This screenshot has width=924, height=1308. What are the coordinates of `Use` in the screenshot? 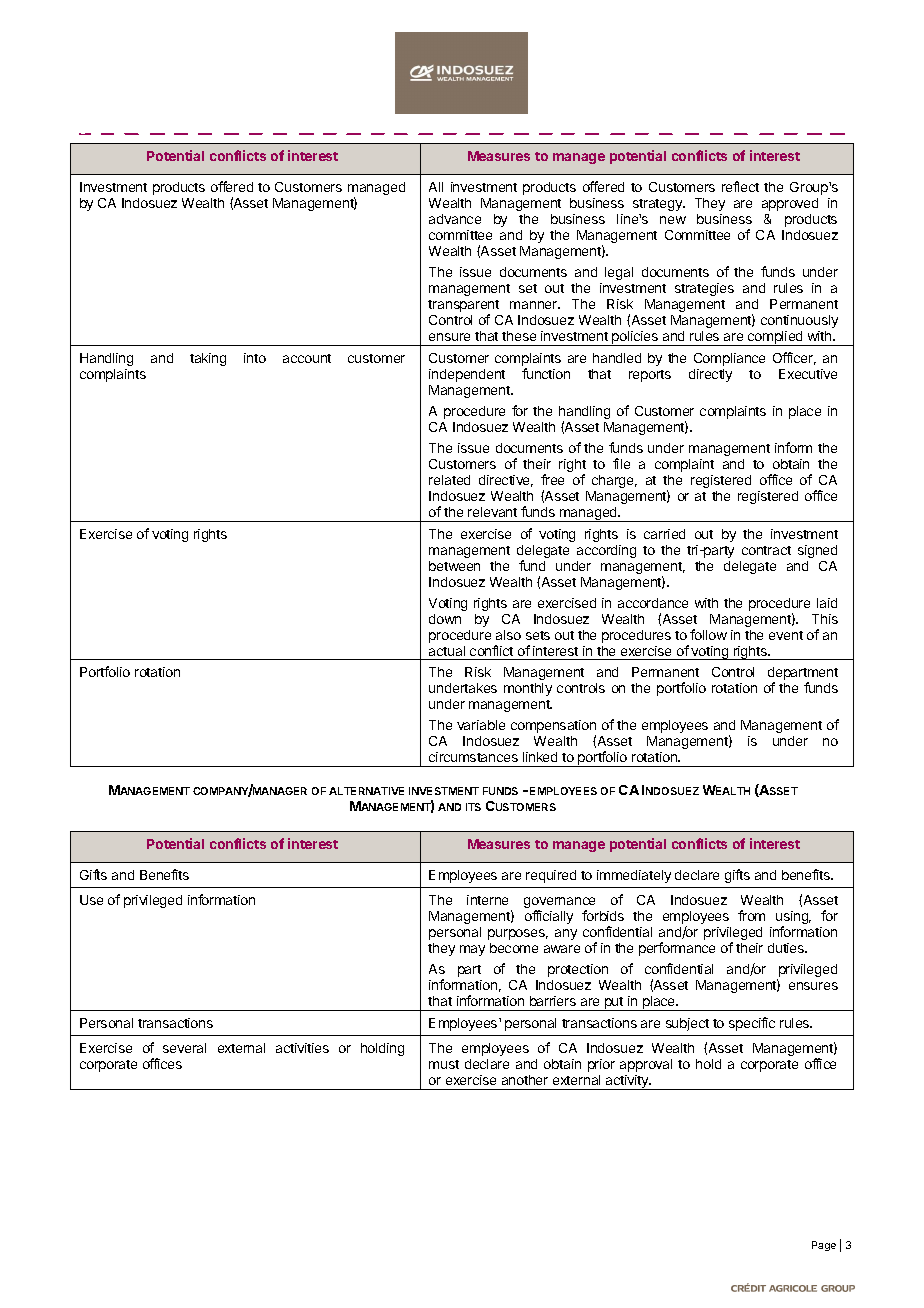 It's located at (91, 900).
